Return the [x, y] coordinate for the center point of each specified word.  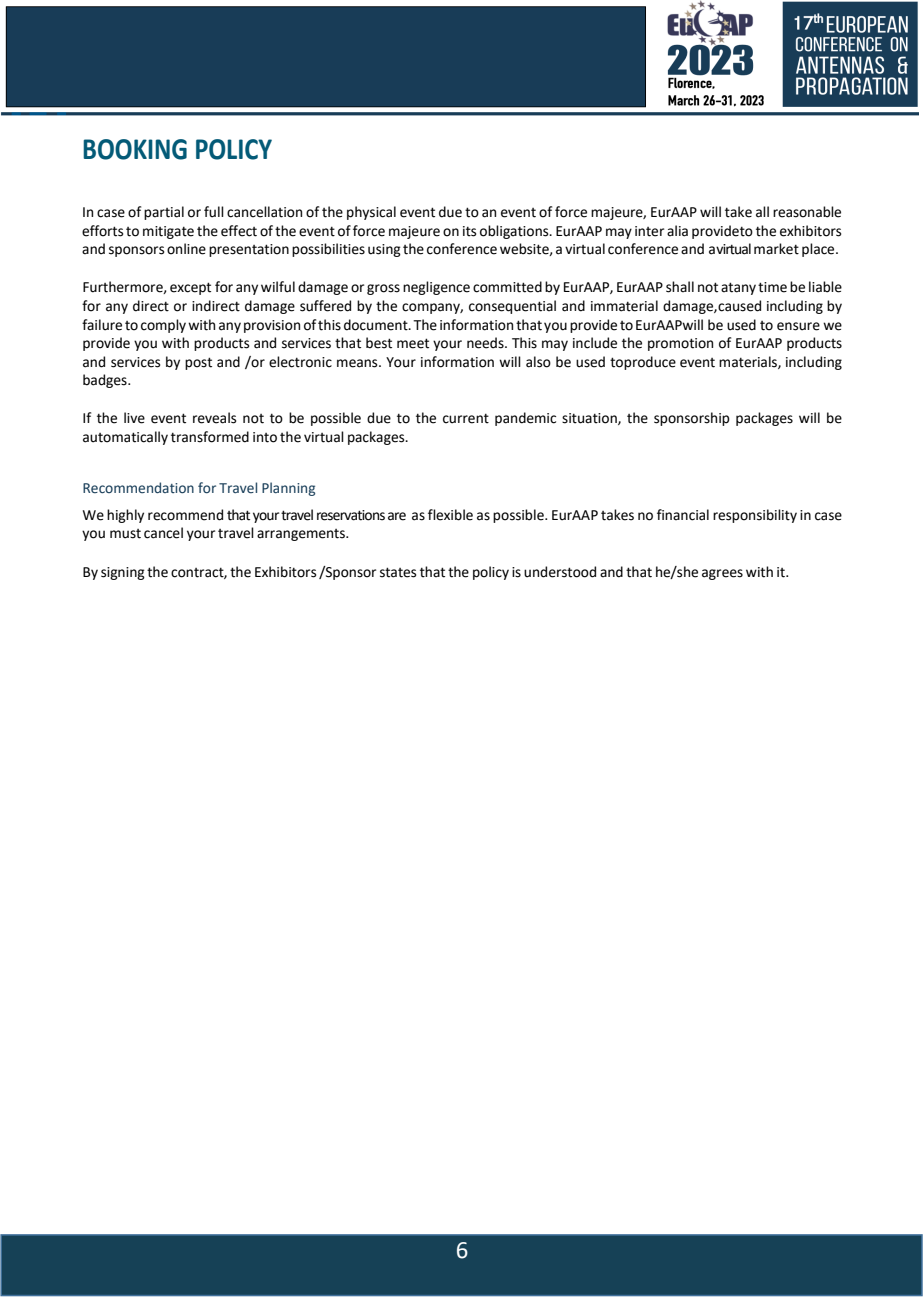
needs [486, 343]
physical [371, 213]
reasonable [807, 212]
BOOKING [135, 149]
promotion [680, 344]
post [198, 363]
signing [123, 573]
